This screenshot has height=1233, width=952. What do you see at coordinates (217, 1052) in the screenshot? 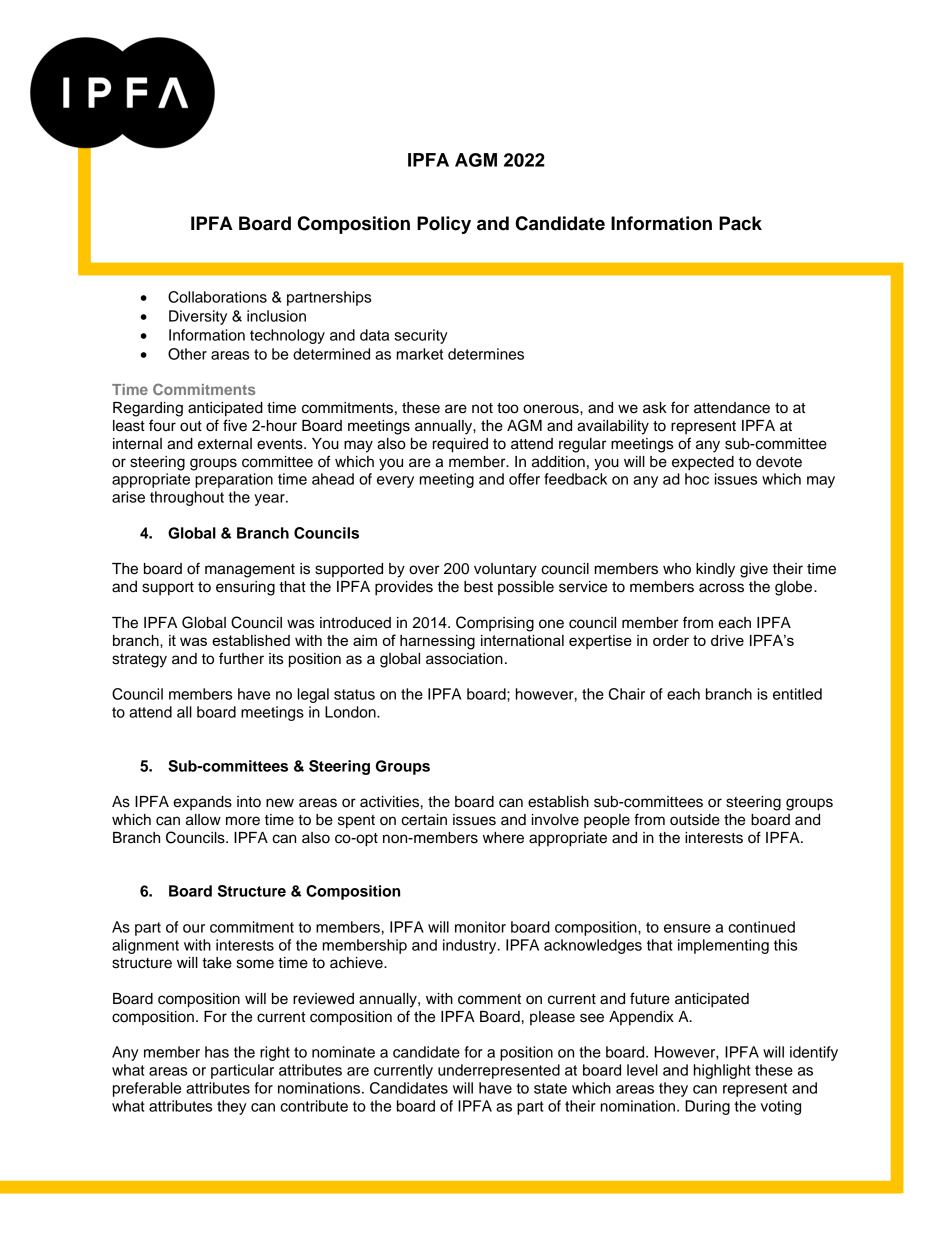
I see `has` at bounding box center [217, 1052].
